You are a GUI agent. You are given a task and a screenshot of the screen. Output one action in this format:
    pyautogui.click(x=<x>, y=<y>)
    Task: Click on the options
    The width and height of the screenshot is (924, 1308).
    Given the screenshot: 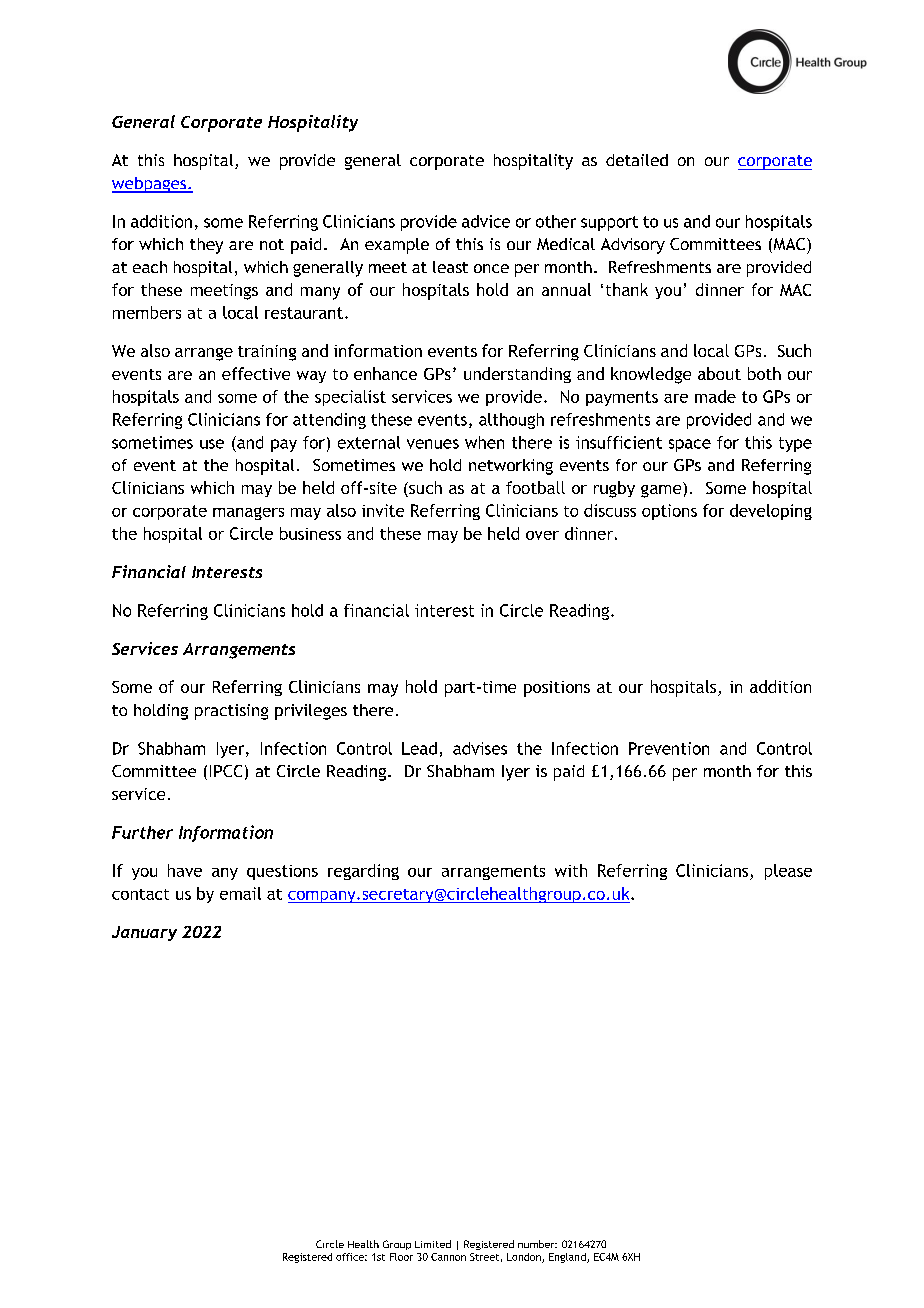 What is the action you would take?
    pyautogui.click(x=669, y=512)
